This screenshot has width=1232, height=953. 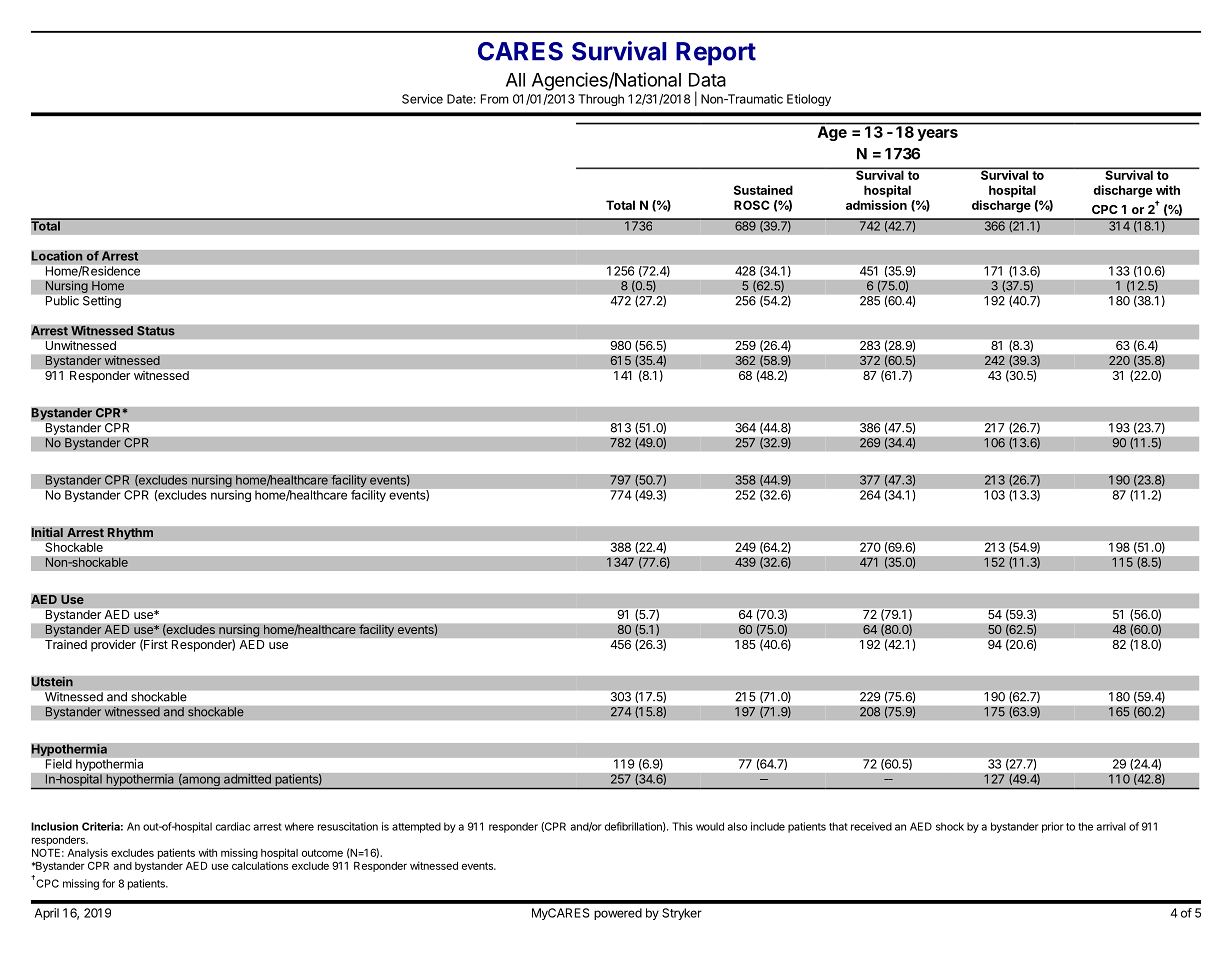 What do you see at coordinates (59, 764) in the screenshot?
I see `Field` at bounding box center [59, 764].
